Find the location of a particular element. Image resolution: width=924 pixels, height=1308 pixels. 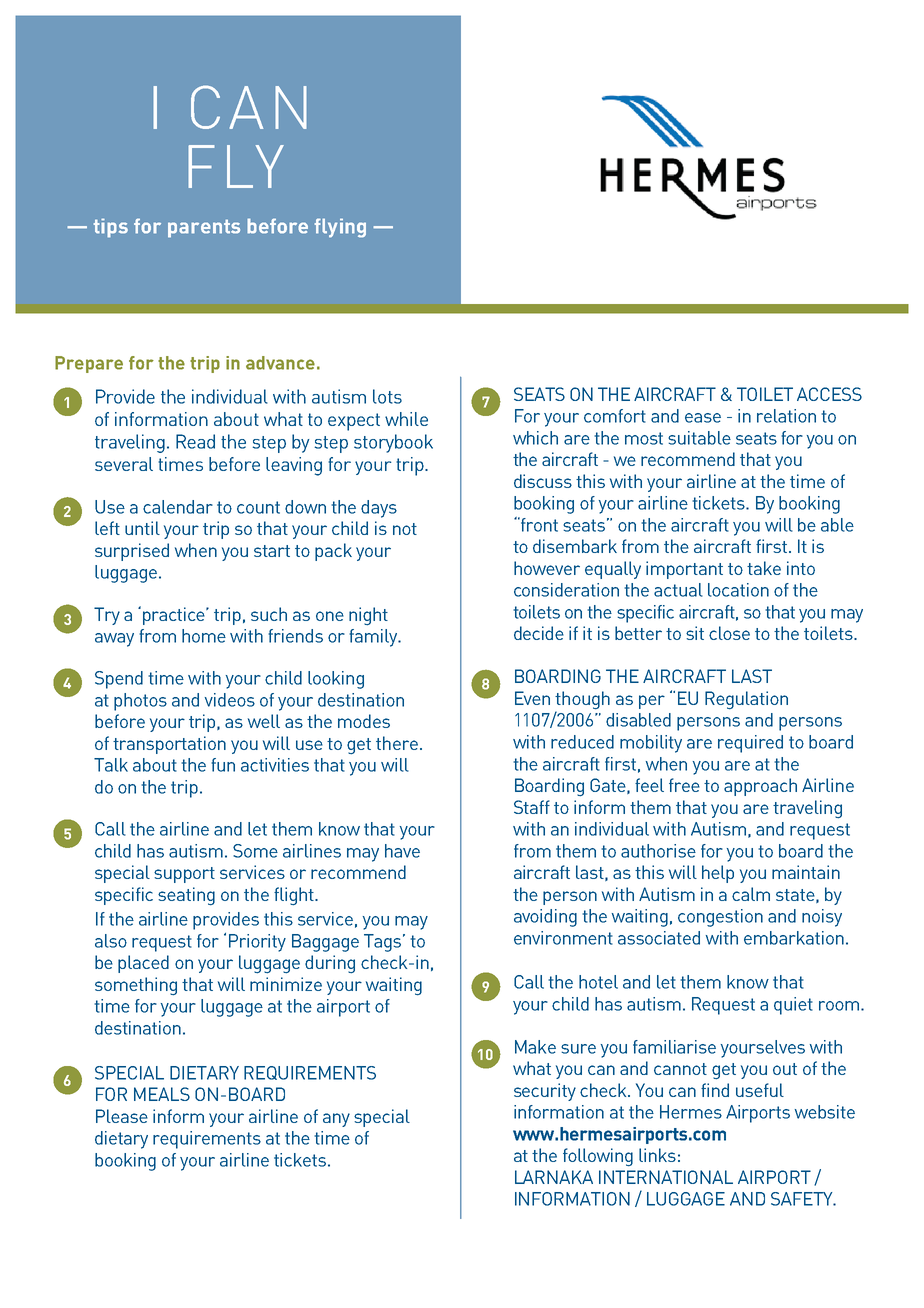

approach is located at coordinates (760, 787).
